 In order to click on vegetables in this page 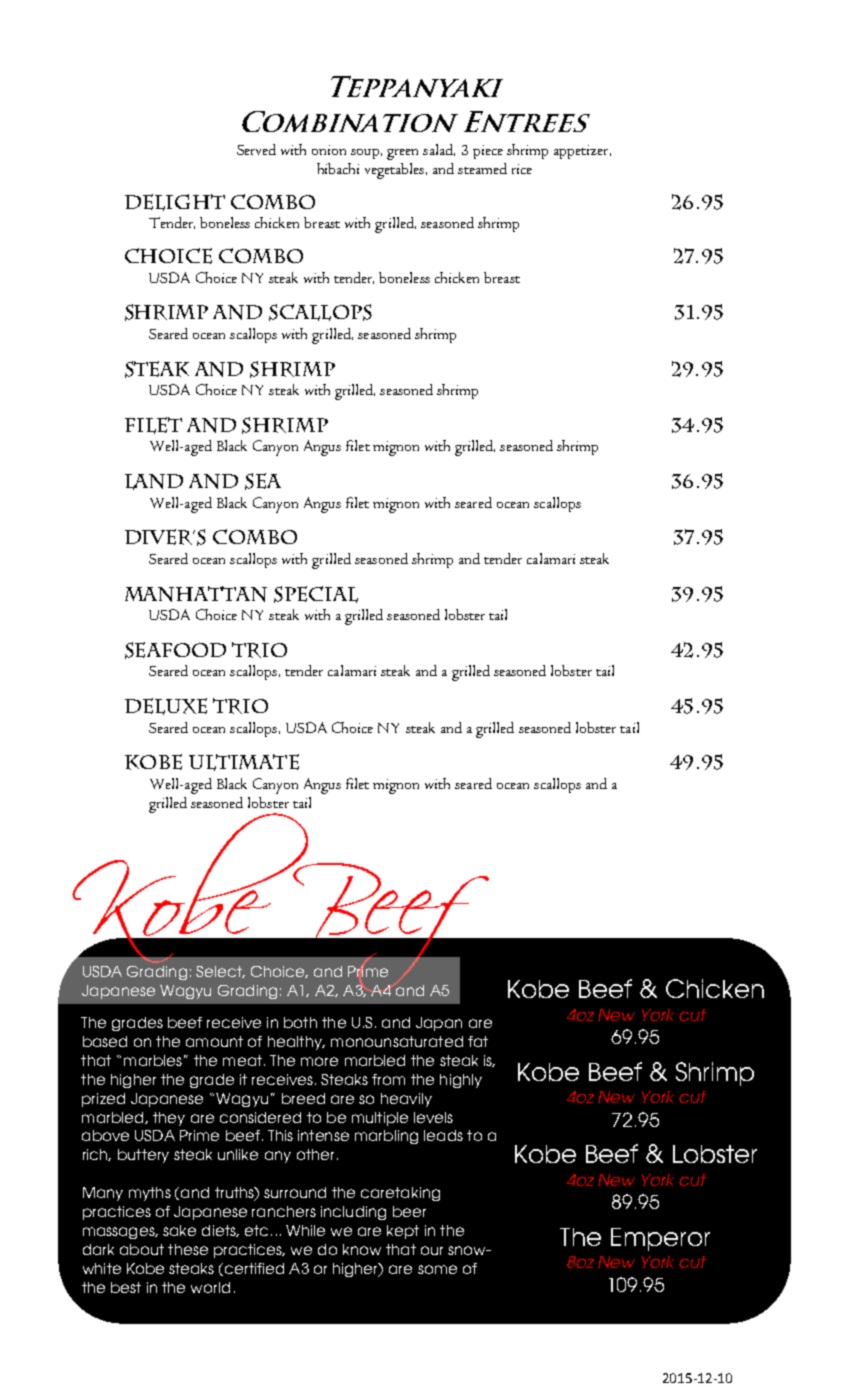, I will do `click(396, 171)`.
